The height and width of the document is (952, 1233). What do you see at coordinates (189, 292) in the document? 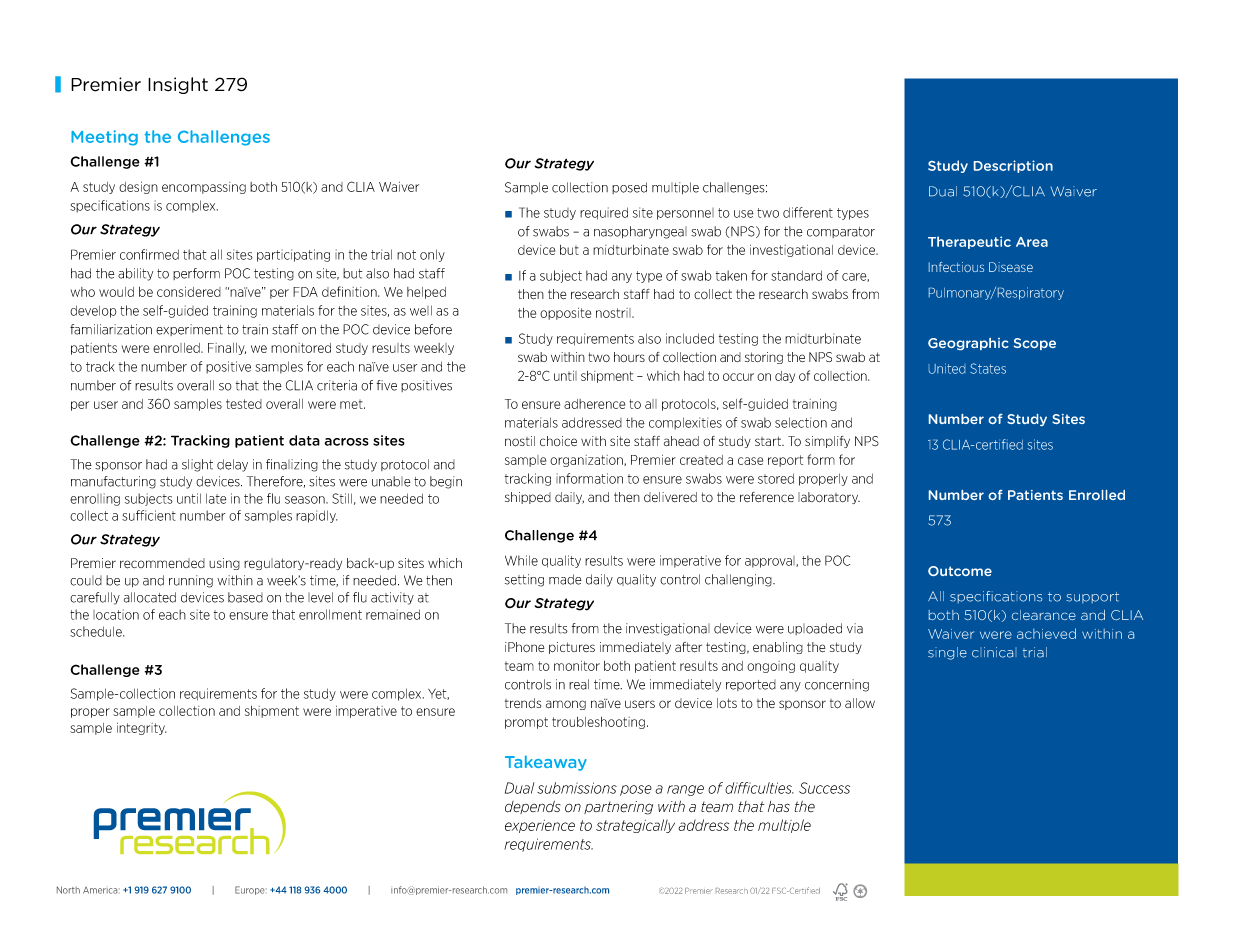
I see `considered` at bounding box center [189, 292].
